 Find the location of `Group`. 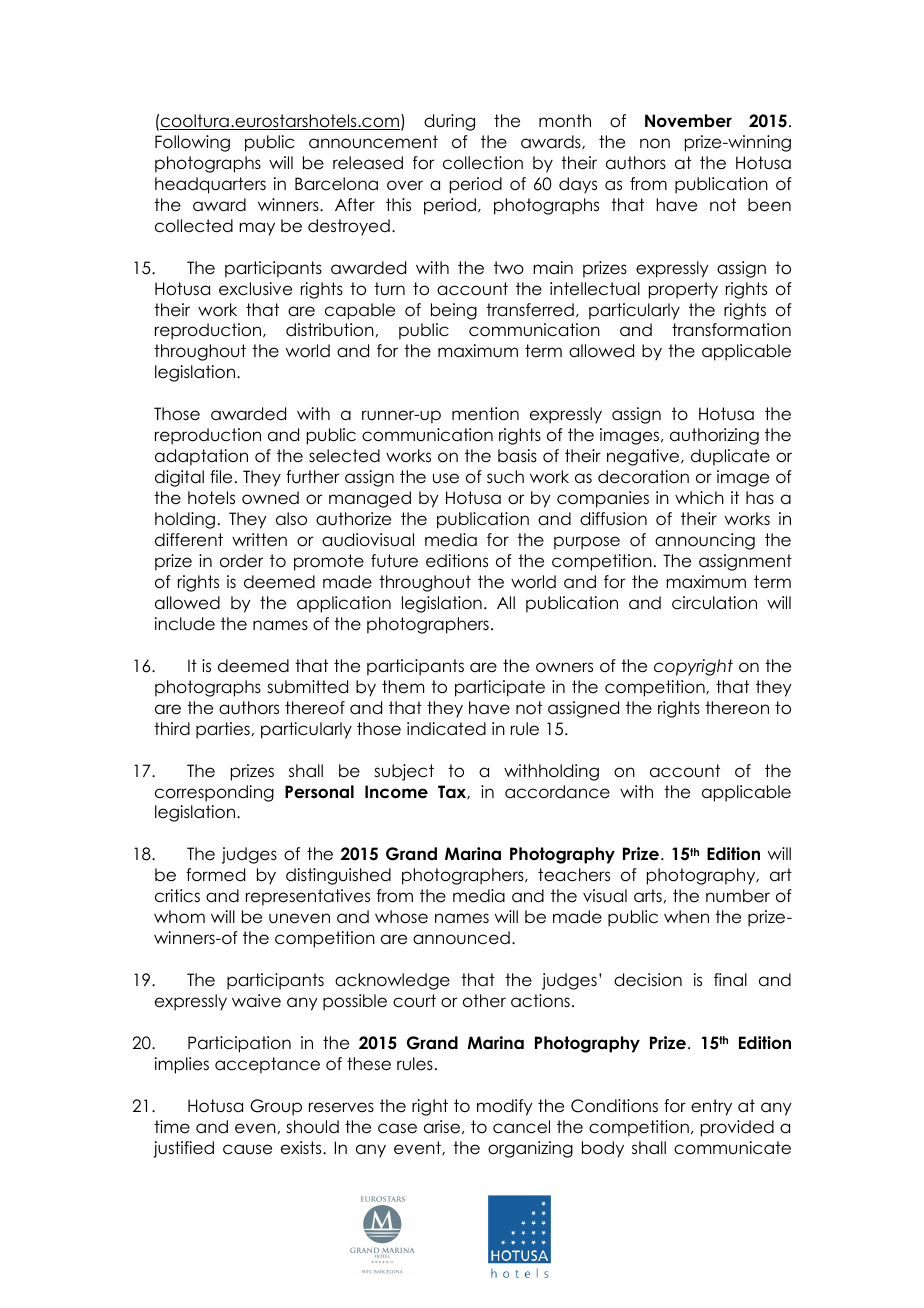

Group is located at coordinates (276, 1107).
